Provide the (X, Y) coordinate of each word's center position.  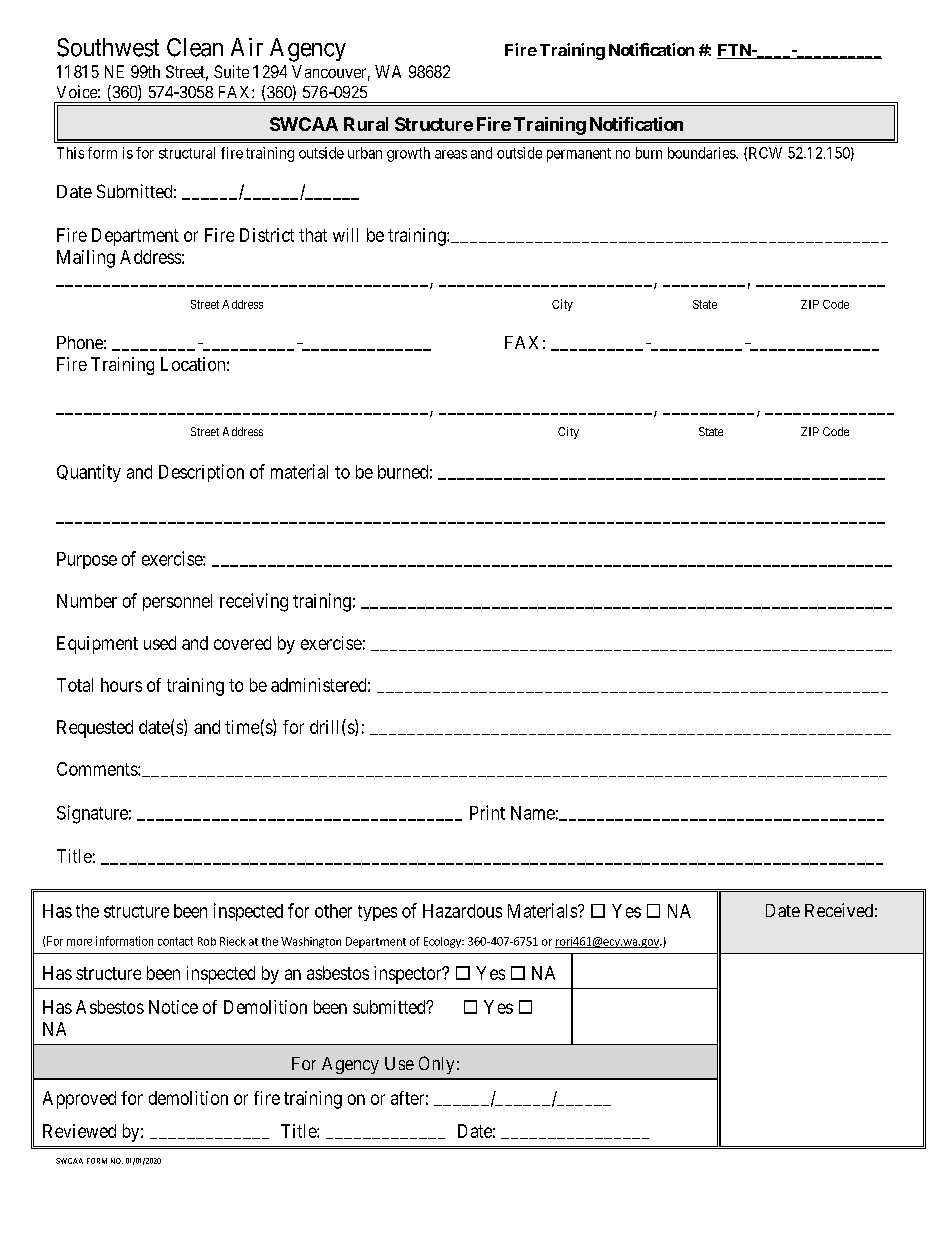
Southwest (108, 47)
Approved (79, 1100)
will (345, 235)
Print (487, 812)
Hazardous (462, 911)
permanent (579, 155)
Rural (366, 124)
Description (201, 473)
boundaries (702, 153)
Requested (95, 729)
